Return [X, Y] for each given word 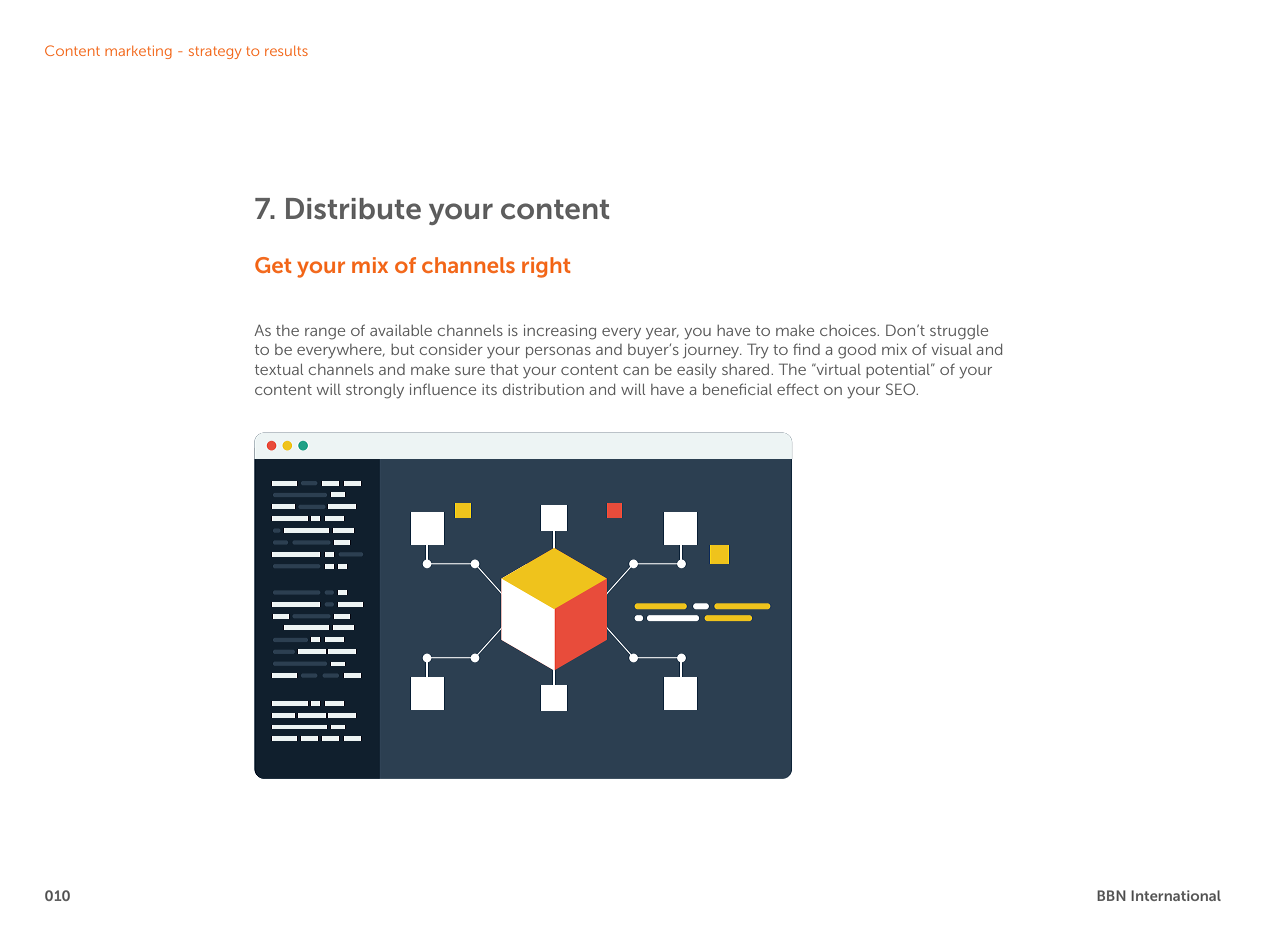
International [1176, 895]
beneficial [737, 389]
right [546, 267]
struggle [959, 332]
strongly [375, 391]
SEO [902, 389]
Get [273, 265]
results [286, 51]
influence [443, 389]
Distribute [353, 209]
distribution [543, 389]
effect [798, 389]
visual [951, 349]
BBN [1111, 895]
